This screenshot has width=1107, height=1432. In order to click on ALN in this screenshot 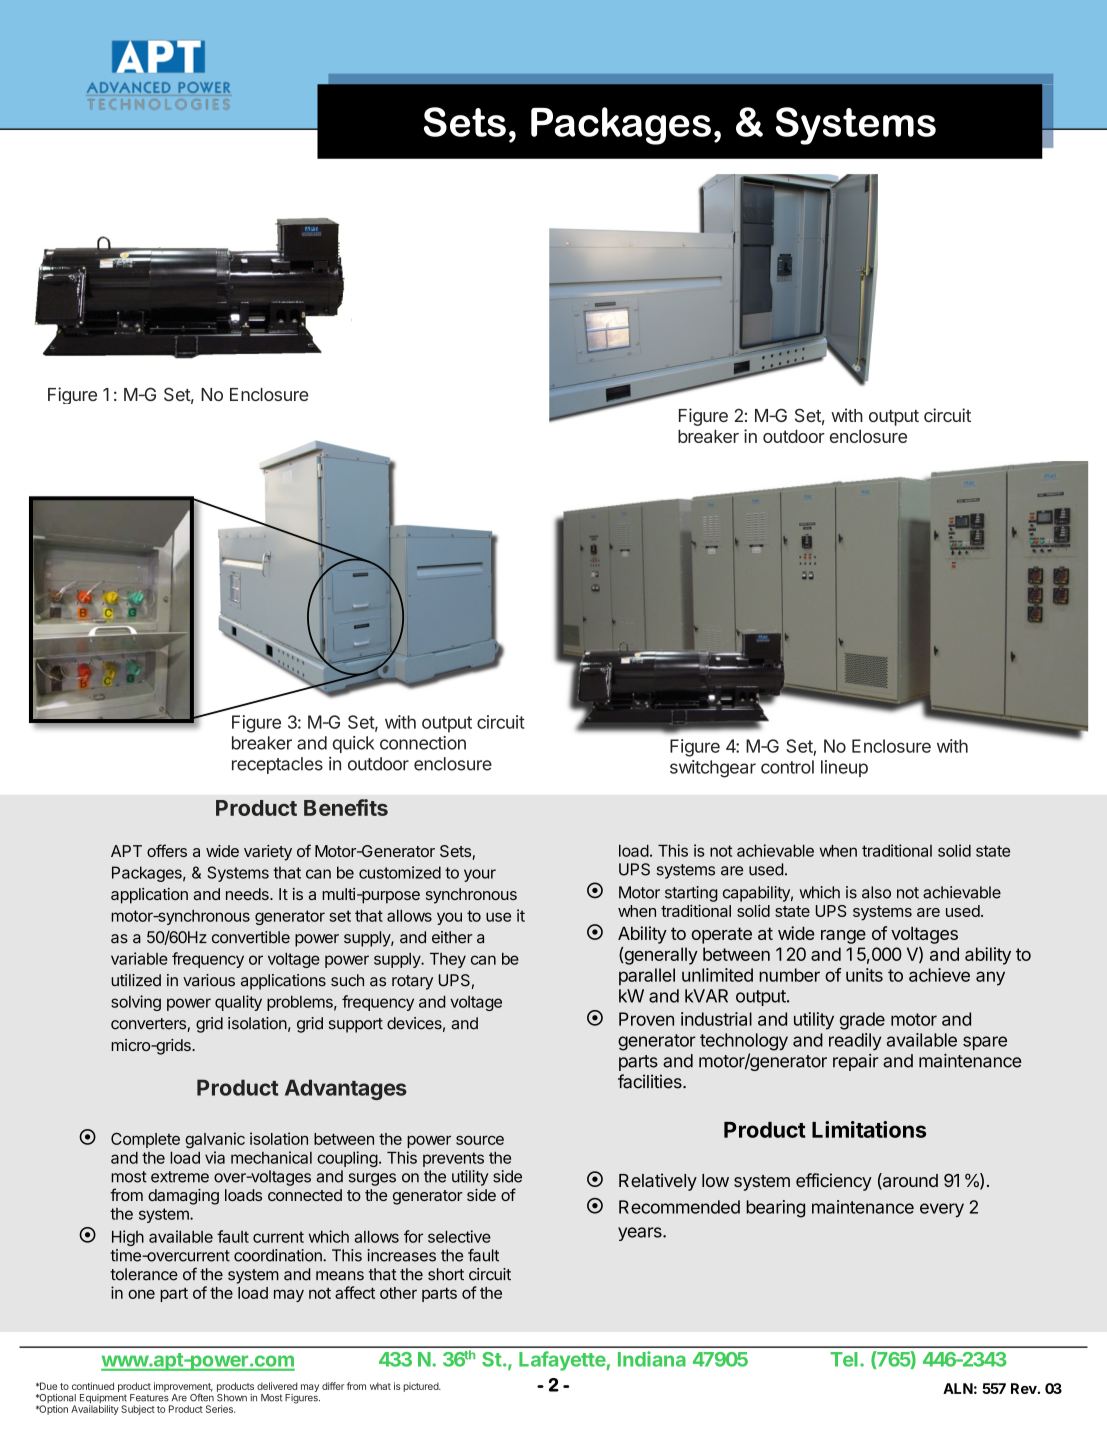, I will do `click(958, 1388)`.
